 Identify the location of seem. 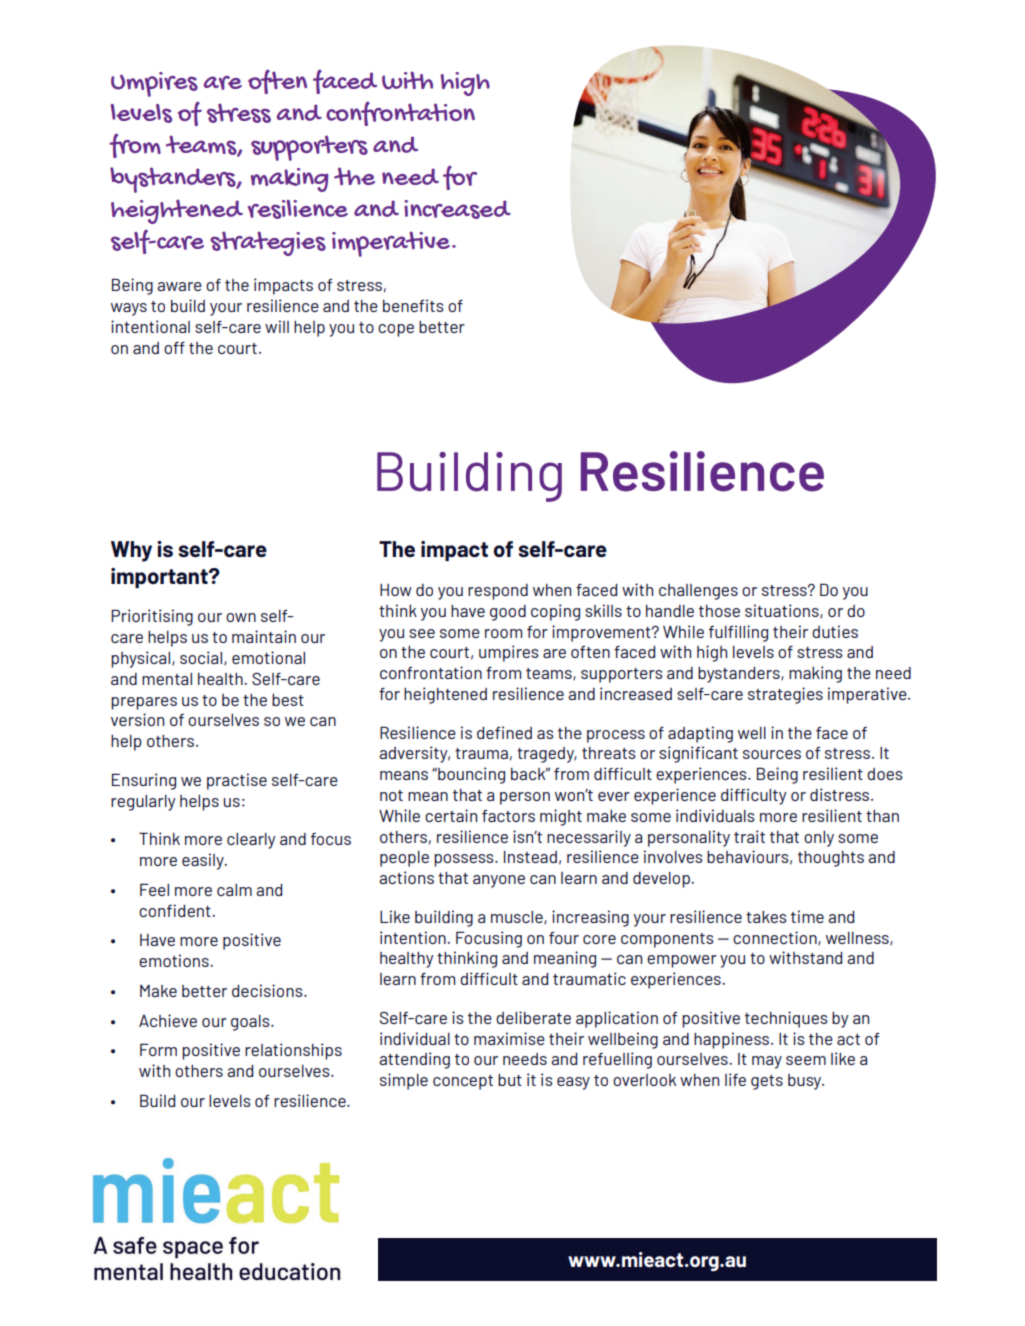
(806, 1060).
